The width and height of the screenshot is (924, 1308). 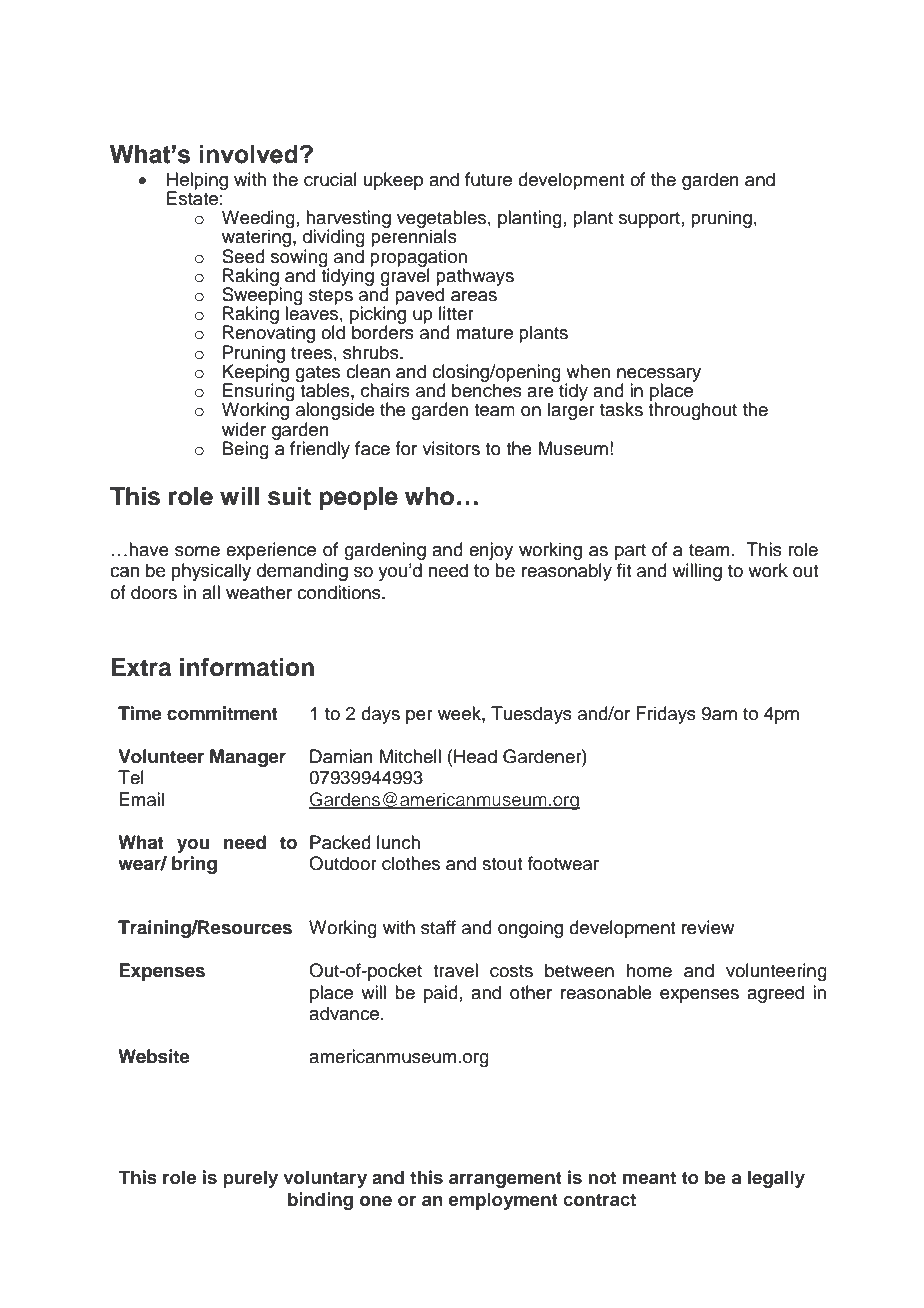 What do you see at coordinates (659, 376) in the screenshot?
I see `necessary` at bounding box center [659, 376].
